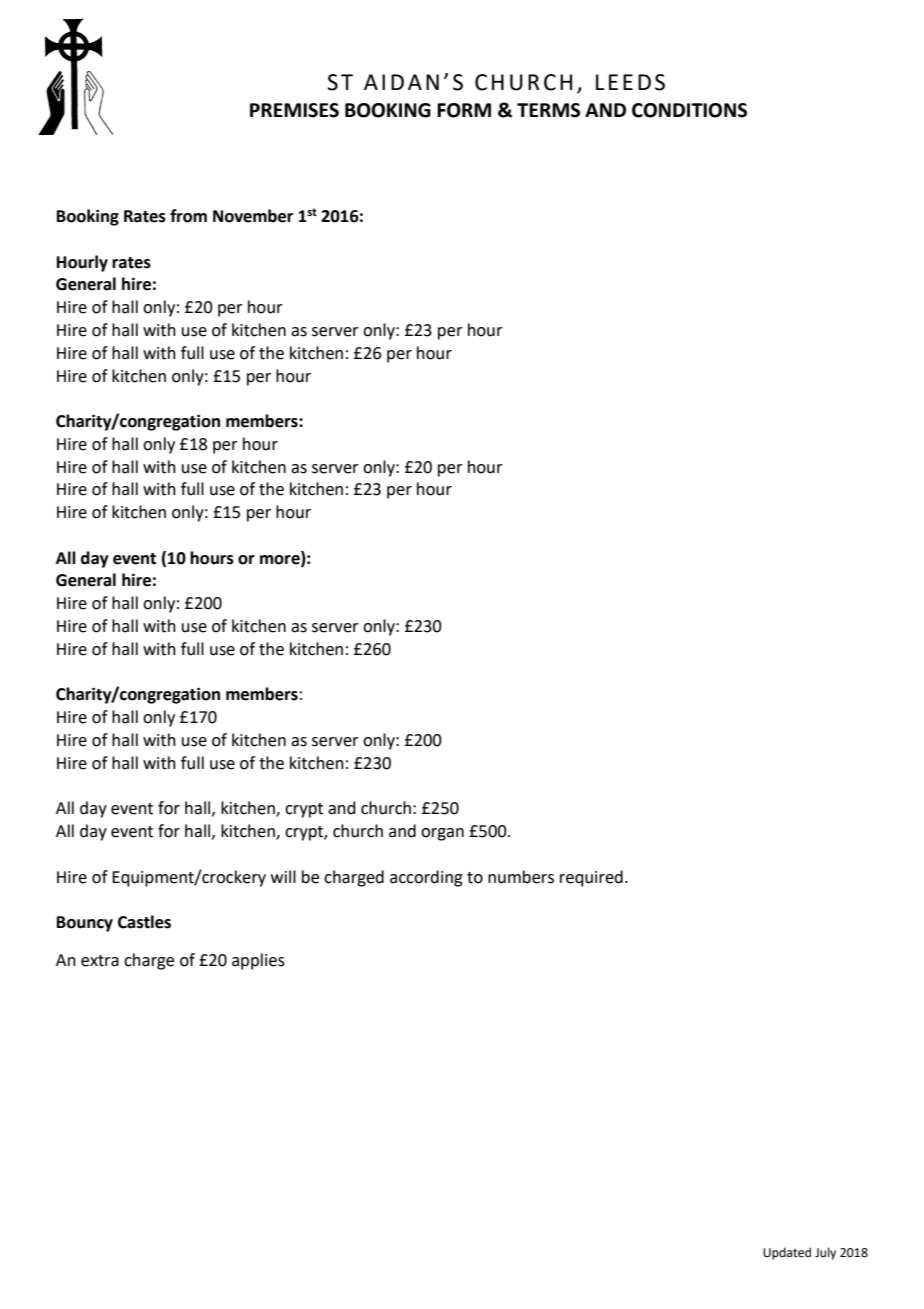 The image size is (924, 1309). Describe the element at coordinates (591, 878) in the document. I see `required` at that location.
